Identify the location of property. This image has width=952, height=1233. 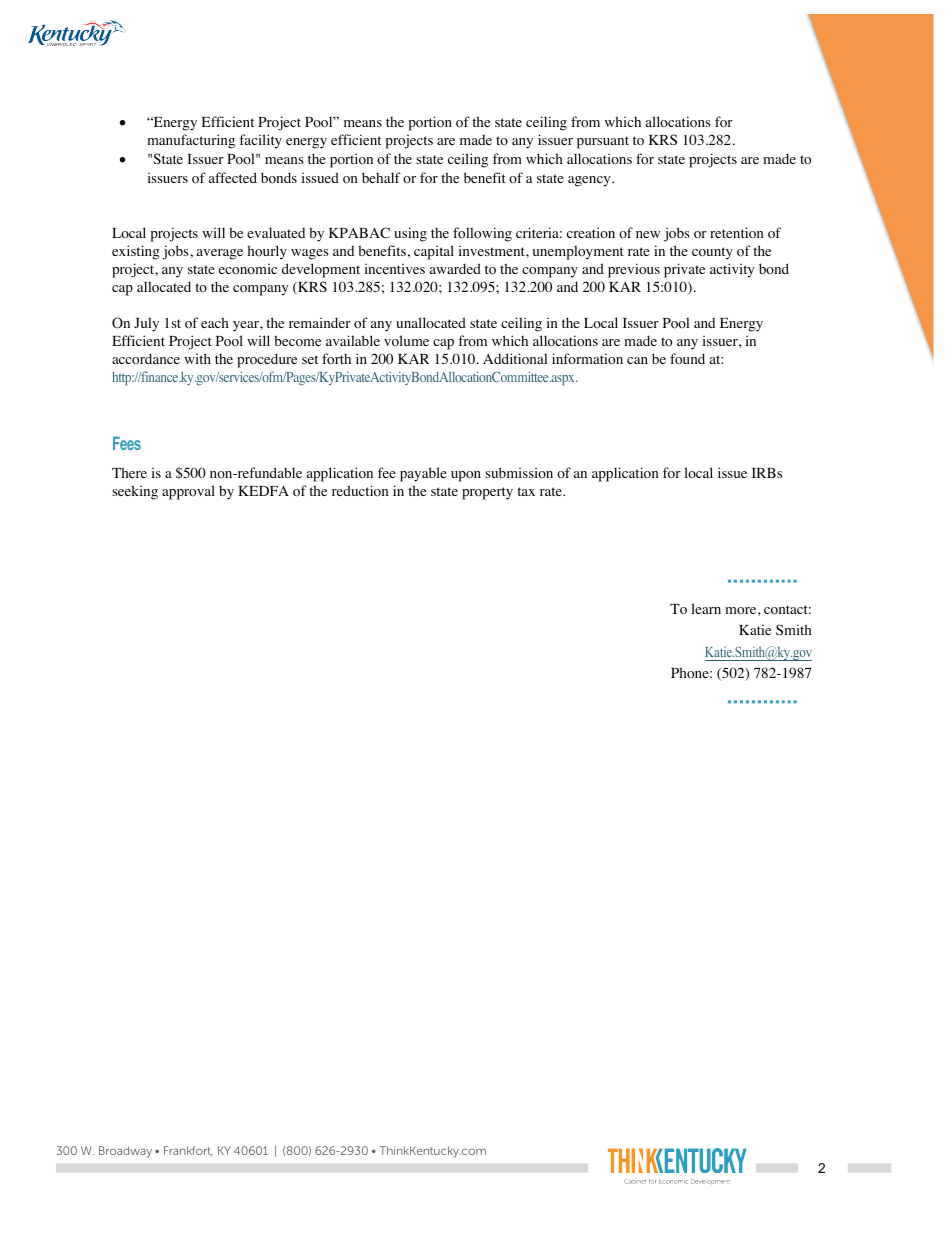
(487, 493).
